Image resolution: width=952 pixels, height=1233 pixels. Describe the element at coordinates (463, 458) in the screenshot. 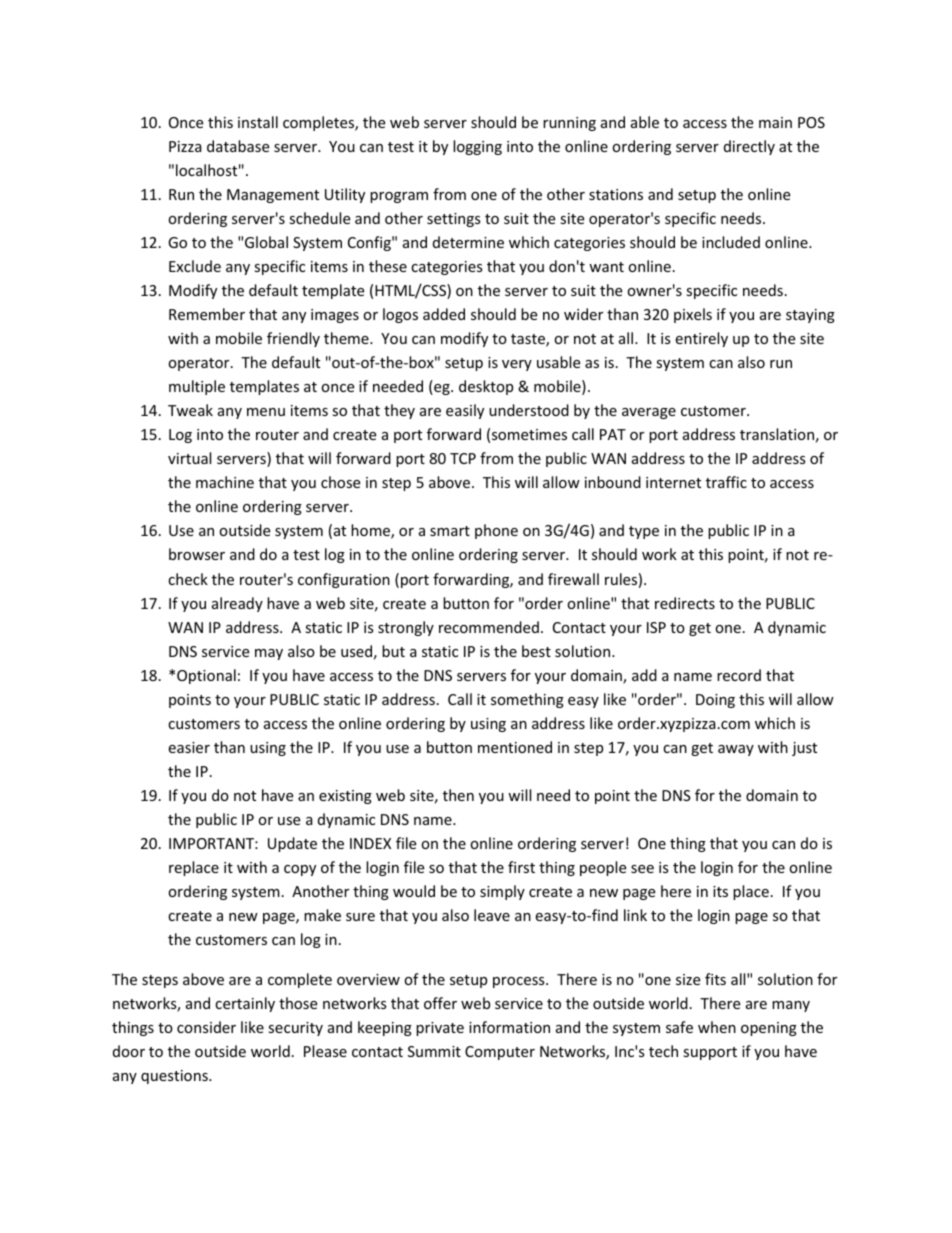

I see `TCP` at that location.
